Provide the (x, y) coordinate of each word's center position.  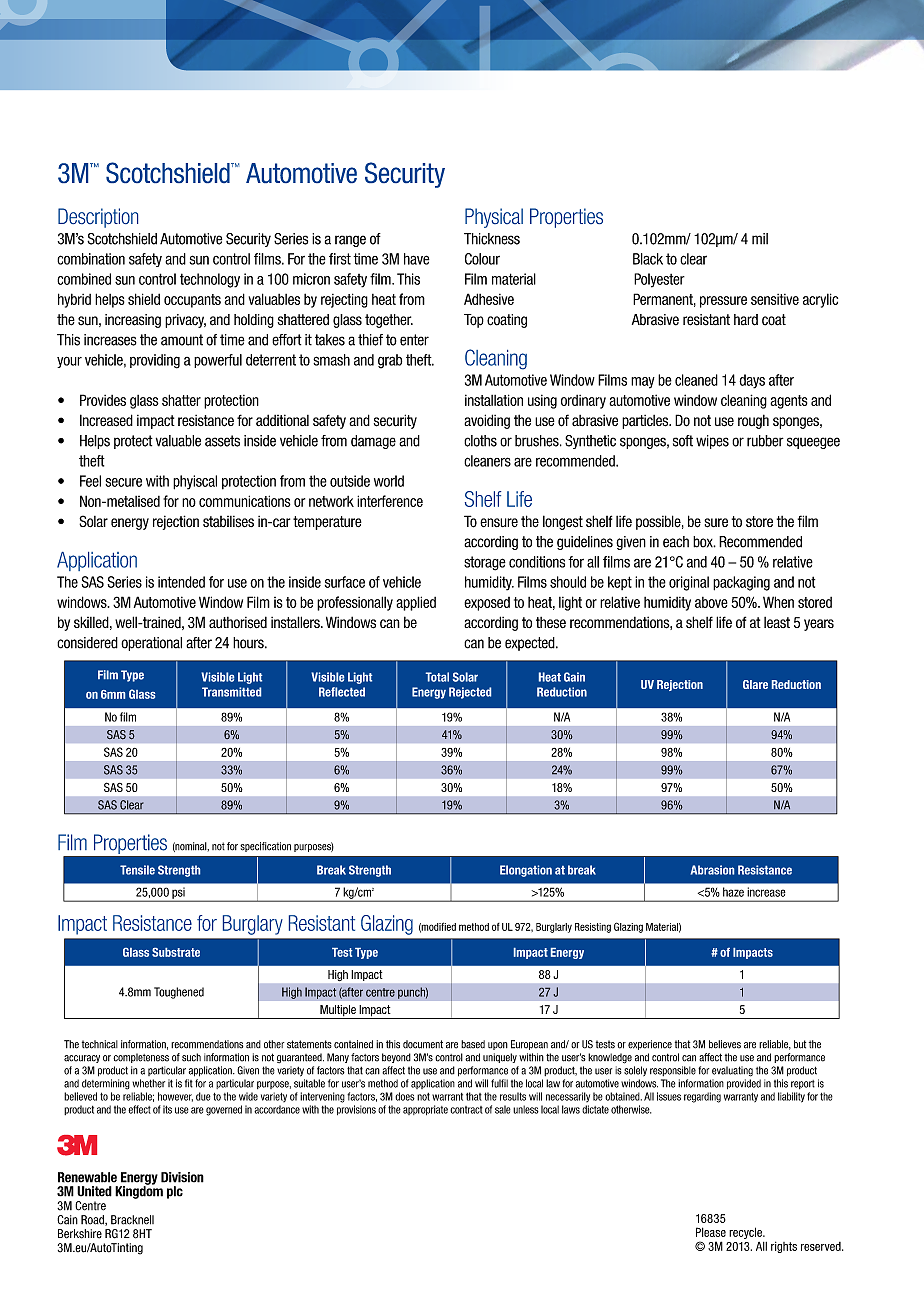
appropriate (425, 1110)
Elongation (526, 871)
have (417, 259)
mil (760, 238)
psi (178, 893)
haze (733, 892)
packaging (741, 583)
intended (181, 582)
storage (485, 563)
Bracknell (132, 1220)
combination (91, 259)
